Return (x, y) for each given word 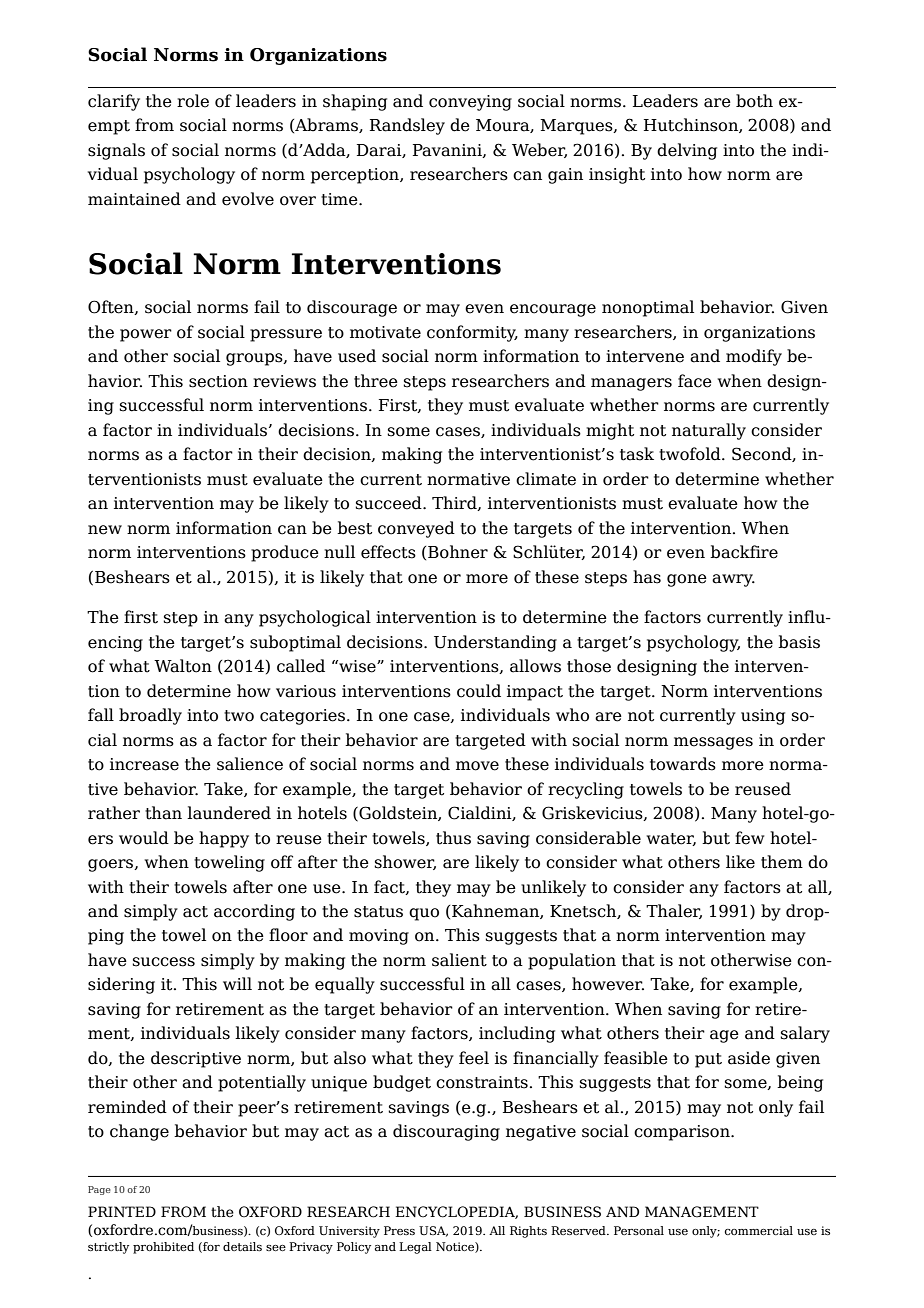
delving (687, 151)
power (146, 335)
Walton (183, 666)
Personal (639, 1230)
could (479, 691)
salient (459, 960)
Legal (415, 1248)
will (237, 983)
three (376, 381)
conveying (470, 103)
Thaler (674, 911)
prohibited (163, 1248)
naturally (709, 431)
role (193, 101)
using (763, 717)
